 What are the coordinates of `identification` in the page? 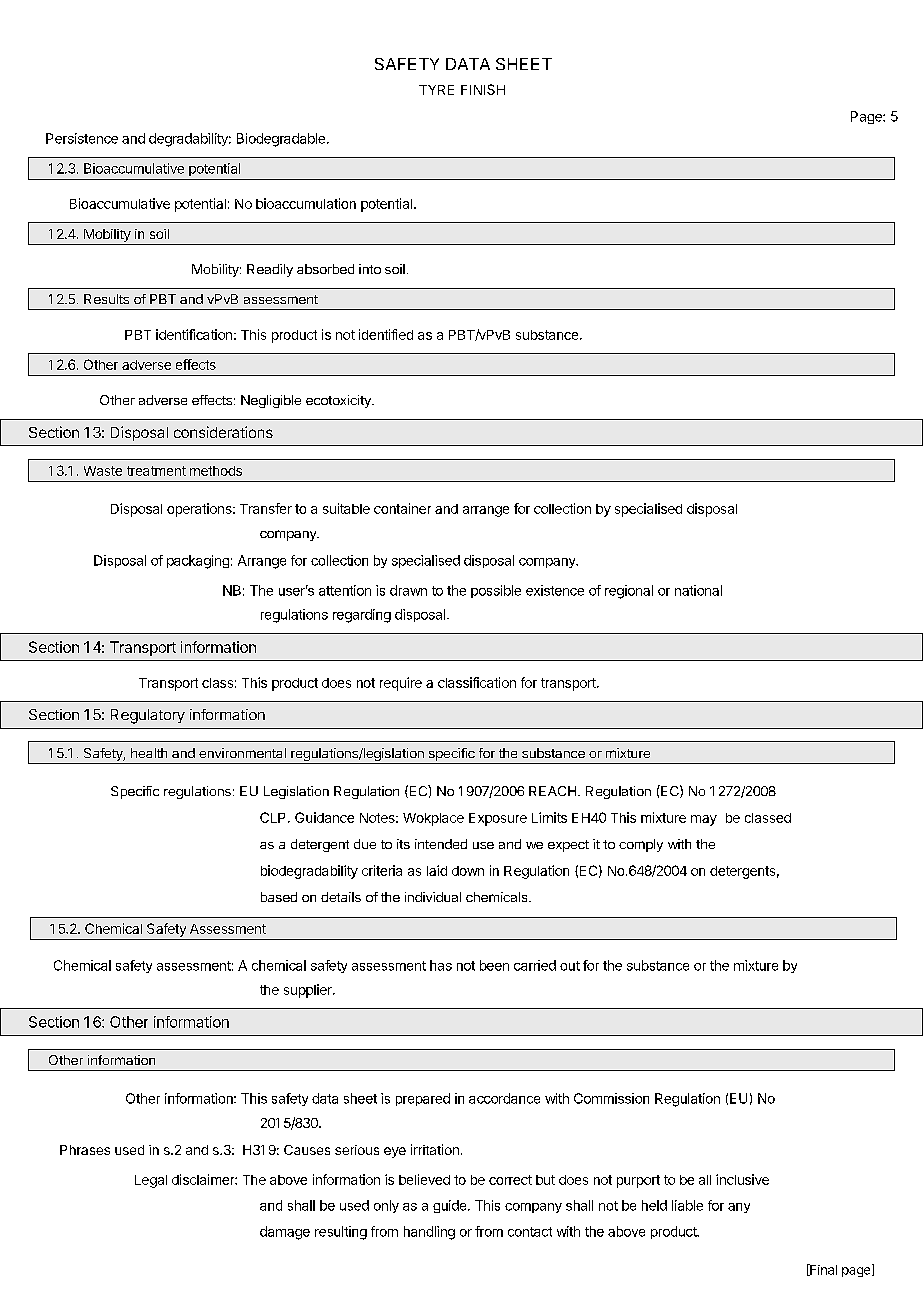 It's located at (194, 334).
